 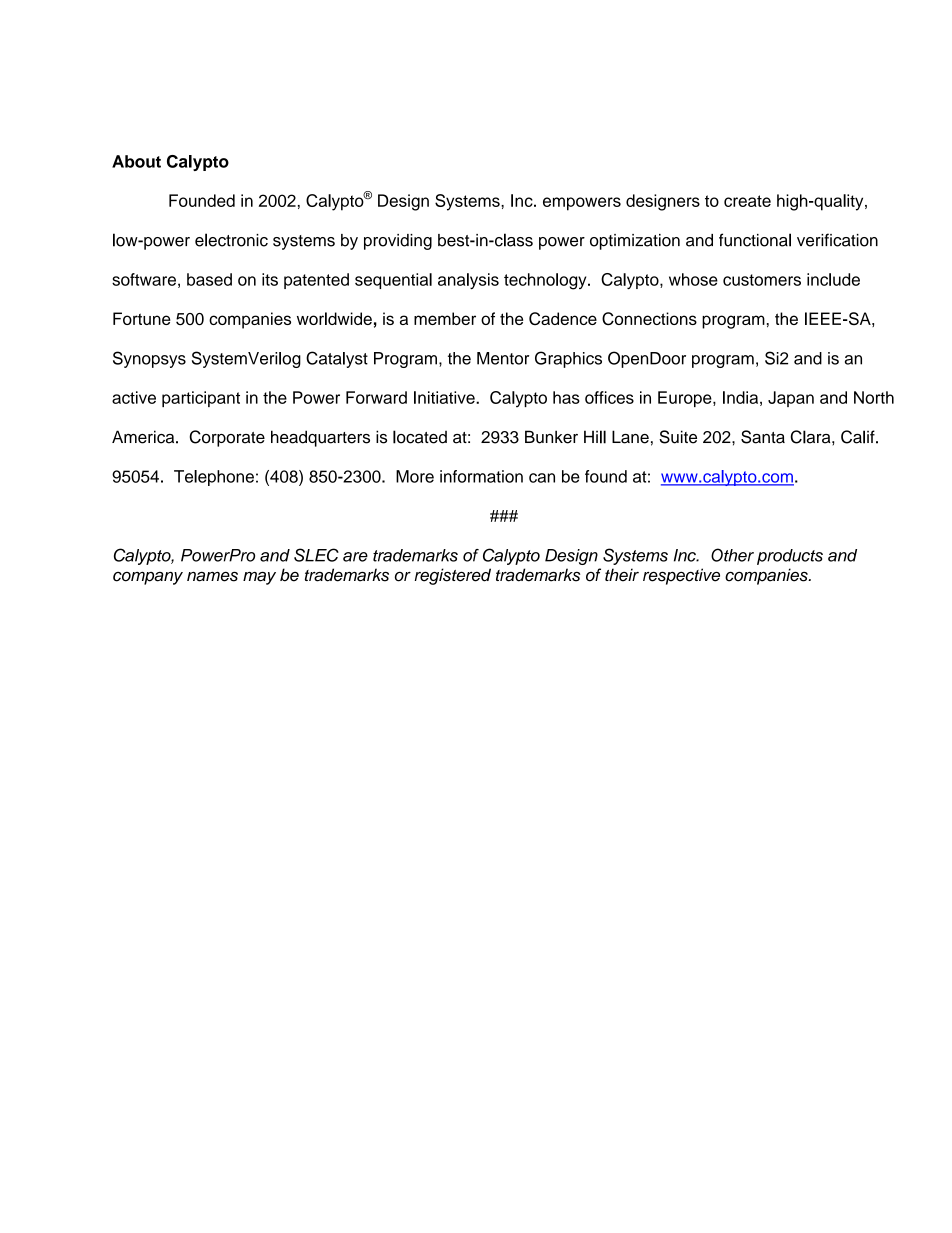 I want to click on names, so click(x=212, y=577).
